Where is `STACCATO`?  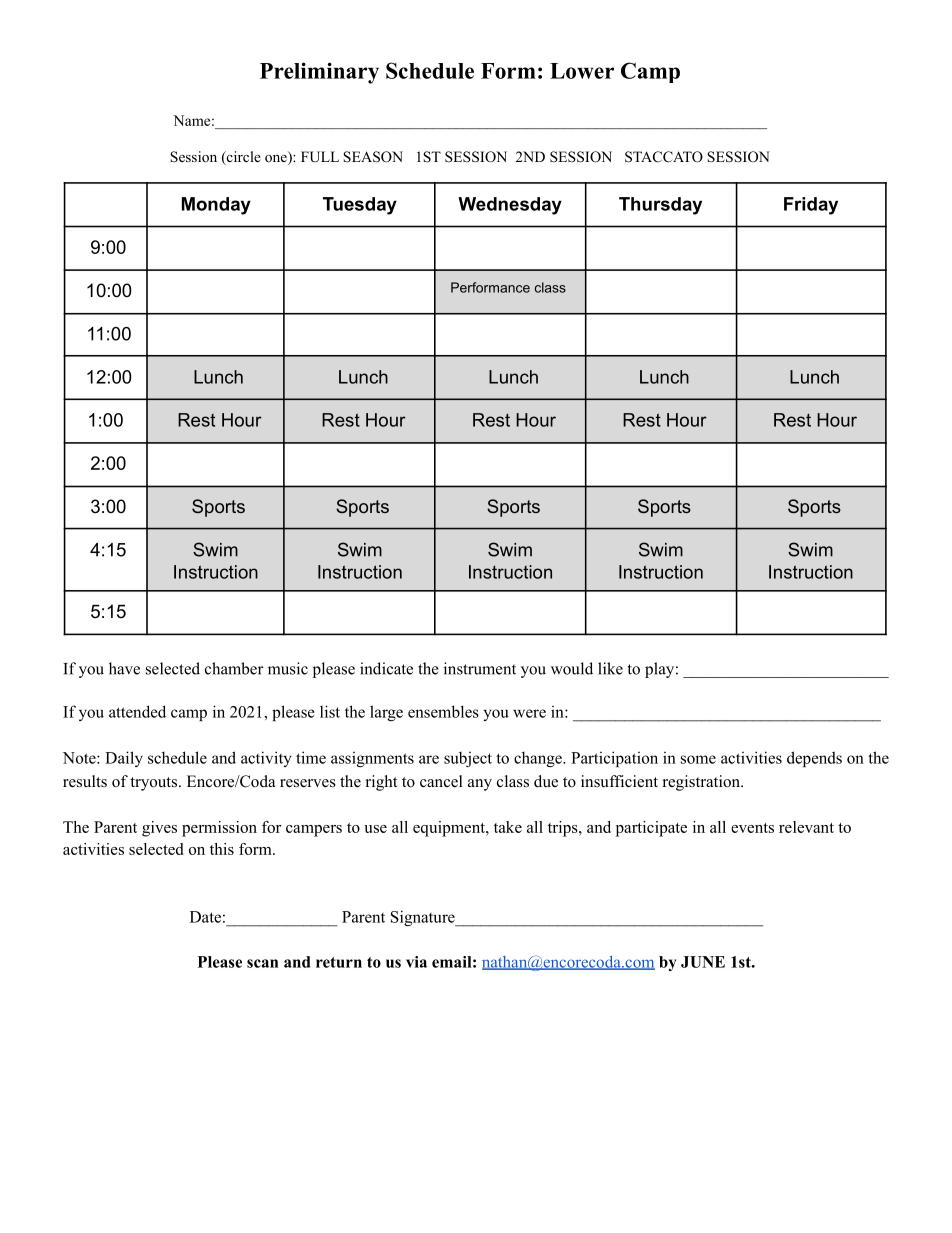 STACCATO is located at coordinates (664, 157).
